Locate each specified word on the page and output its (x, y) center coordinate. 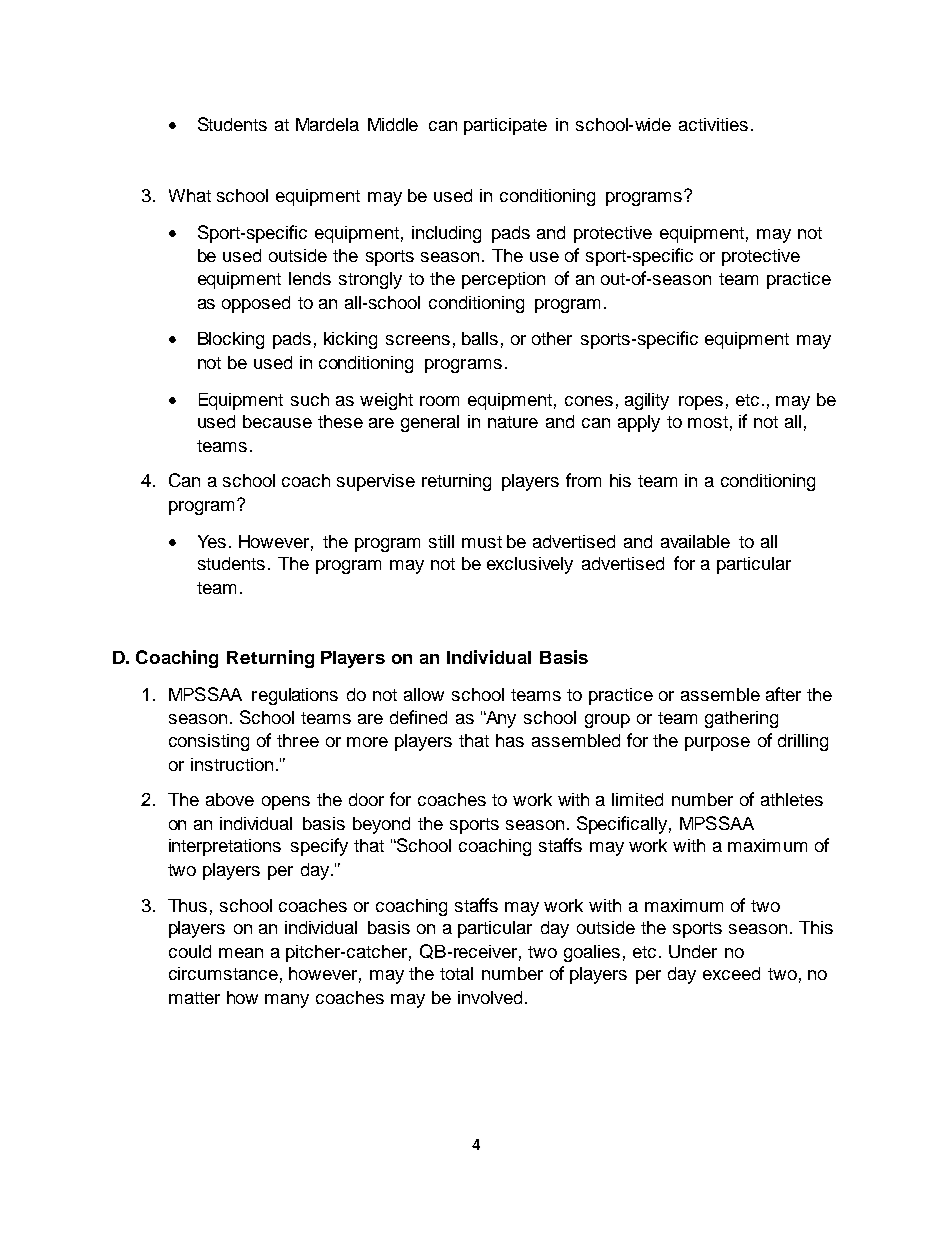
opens (286, 803)
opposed (256, 304)
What (190, 195)
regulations (295, 696)
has (510, 740)
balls (480, 338)
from (583, 480)
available (695, 541)
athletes (792, 799)
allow (424, 694)
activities (713, 124)
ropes (701, 403)
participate (505, 126)
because (277, 421)
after (783, 694)
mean (241, 953)
